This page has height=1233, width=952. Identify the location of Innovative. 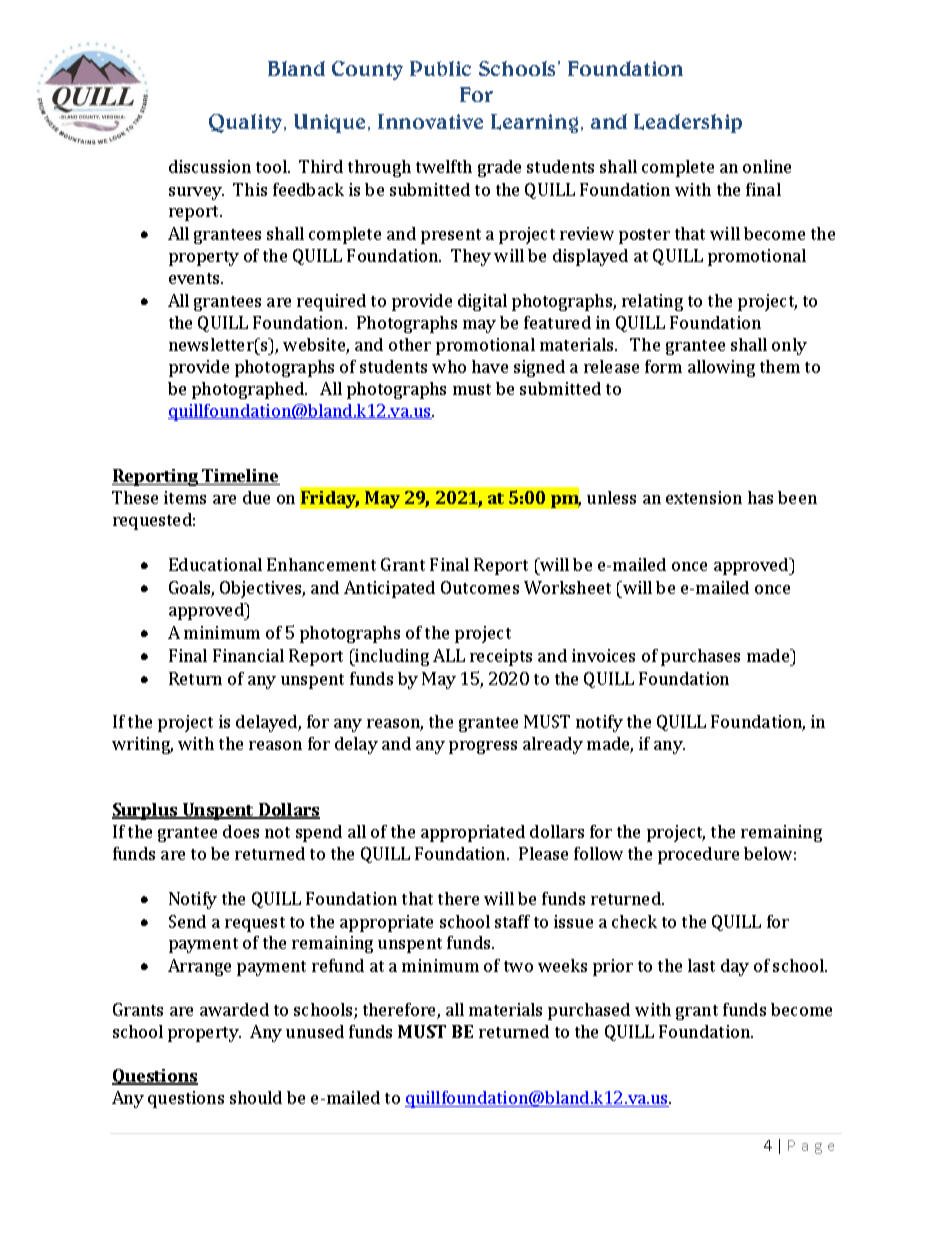
(430, 121).
